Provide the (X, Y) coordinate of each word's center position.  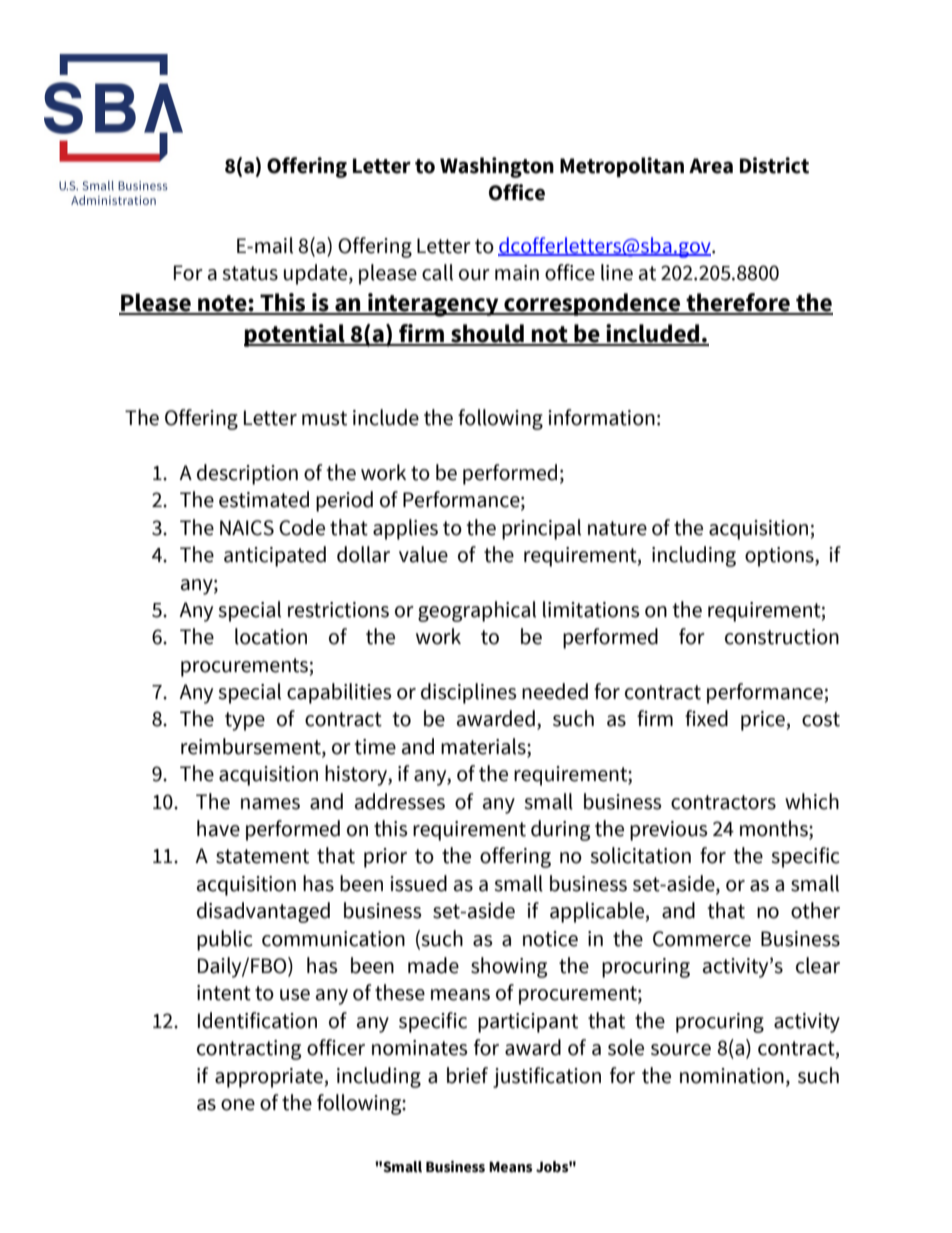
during (560, 830)
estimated (264, 499)
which (812, 801)
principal (541, 529)
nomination (732, 1076)
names (270, 804)
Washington (497, 167)
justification (547, 1077)
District (774, 165)
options (780, 557)
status (250, 273)
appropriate (269, 1078)
